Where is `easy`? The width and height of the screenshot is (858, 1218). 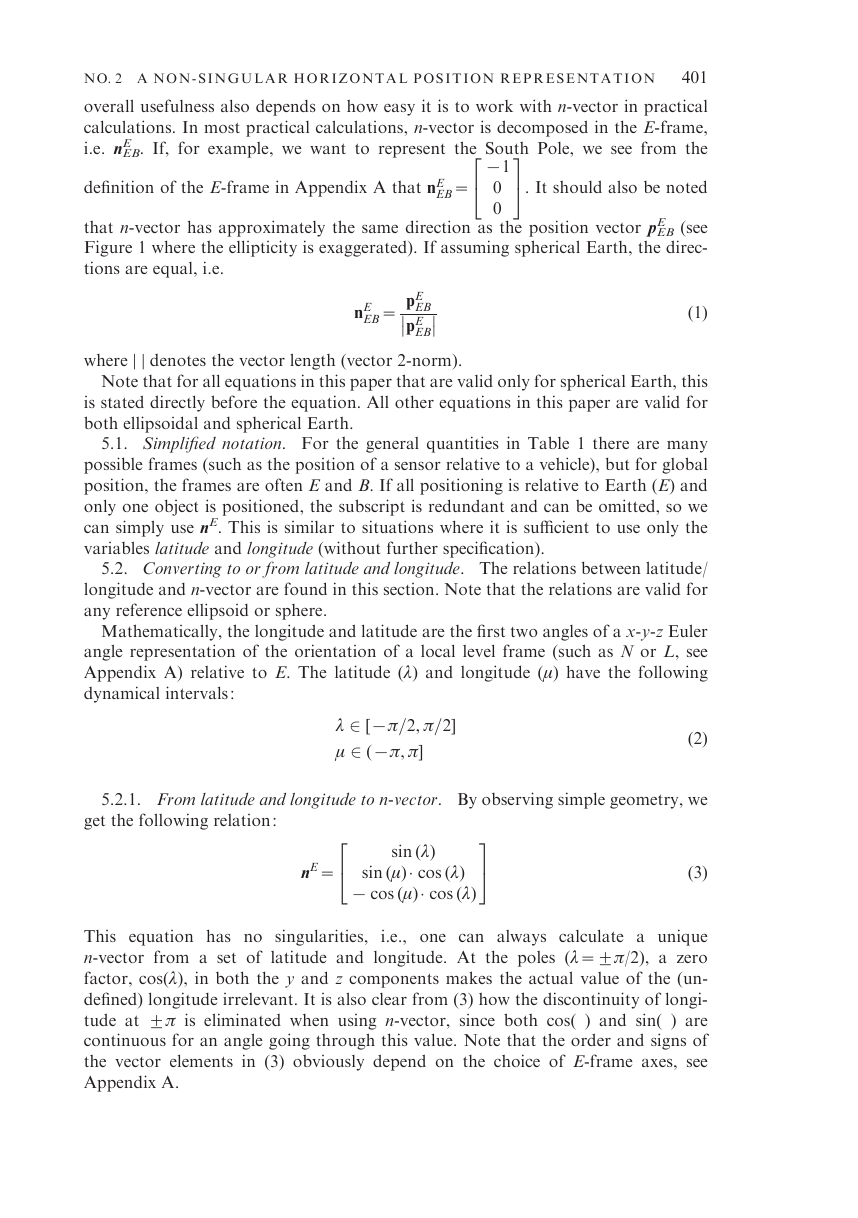 easy is located at coordinates (399, 110).
